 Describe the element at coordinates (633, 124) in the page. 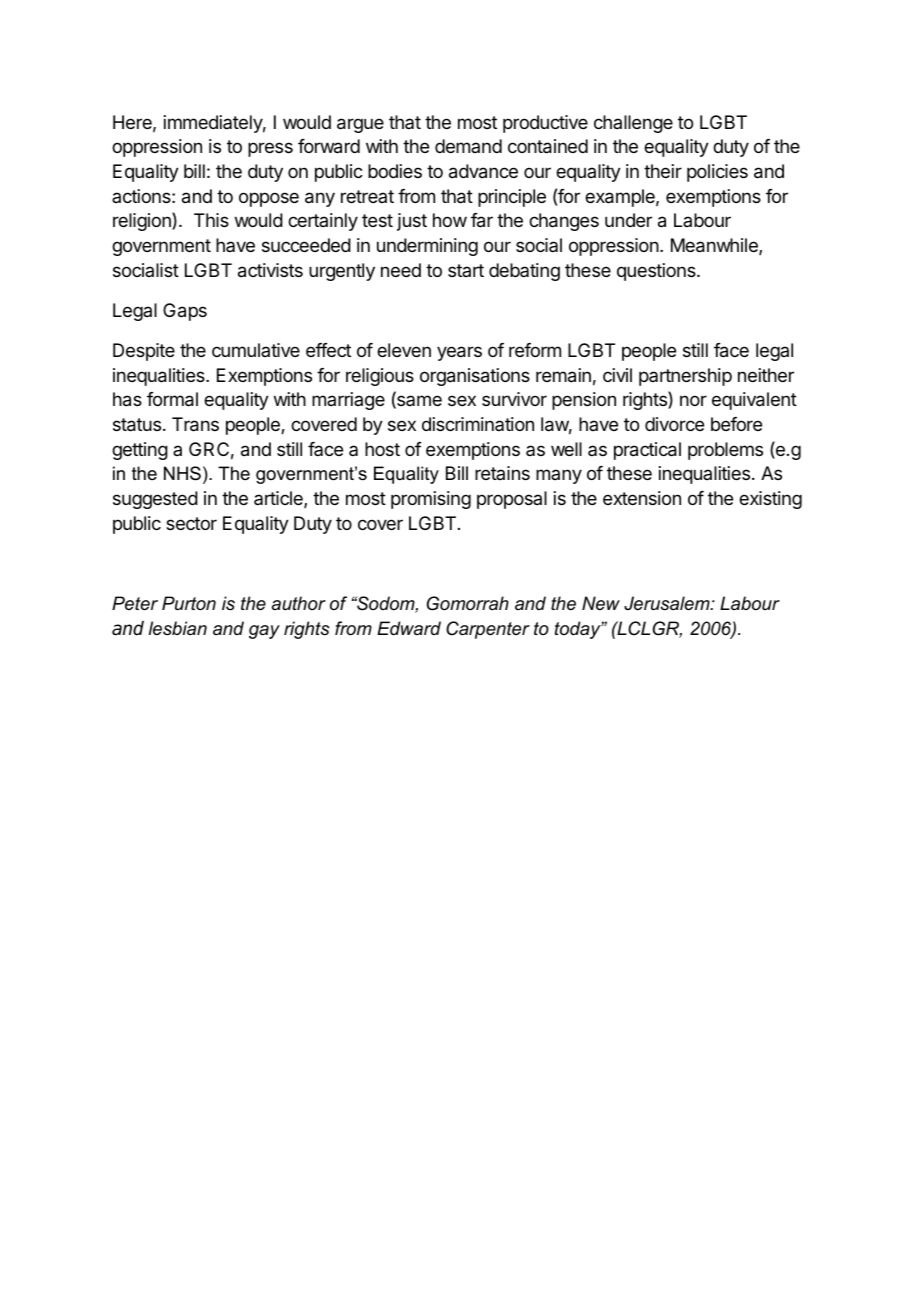

I see `challenge` at that location.
